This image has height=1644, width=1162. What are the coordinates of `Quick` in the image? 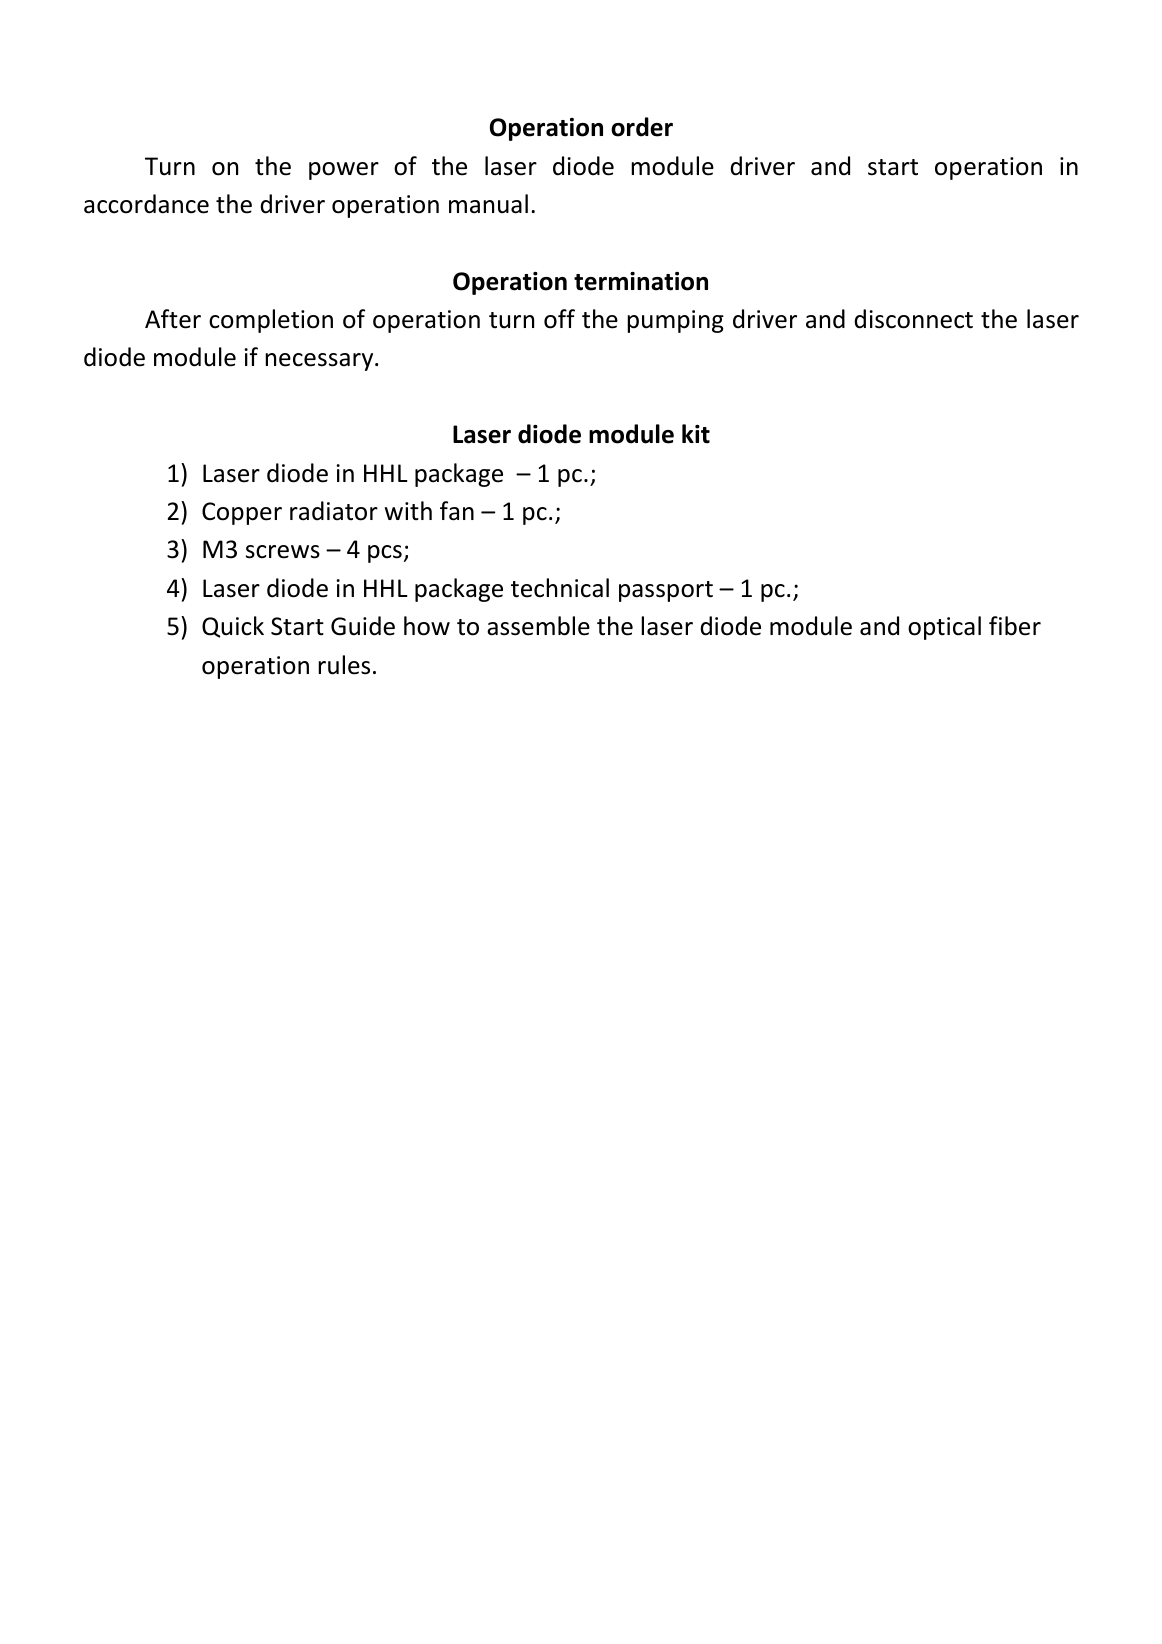 It's located at (233, 627).
